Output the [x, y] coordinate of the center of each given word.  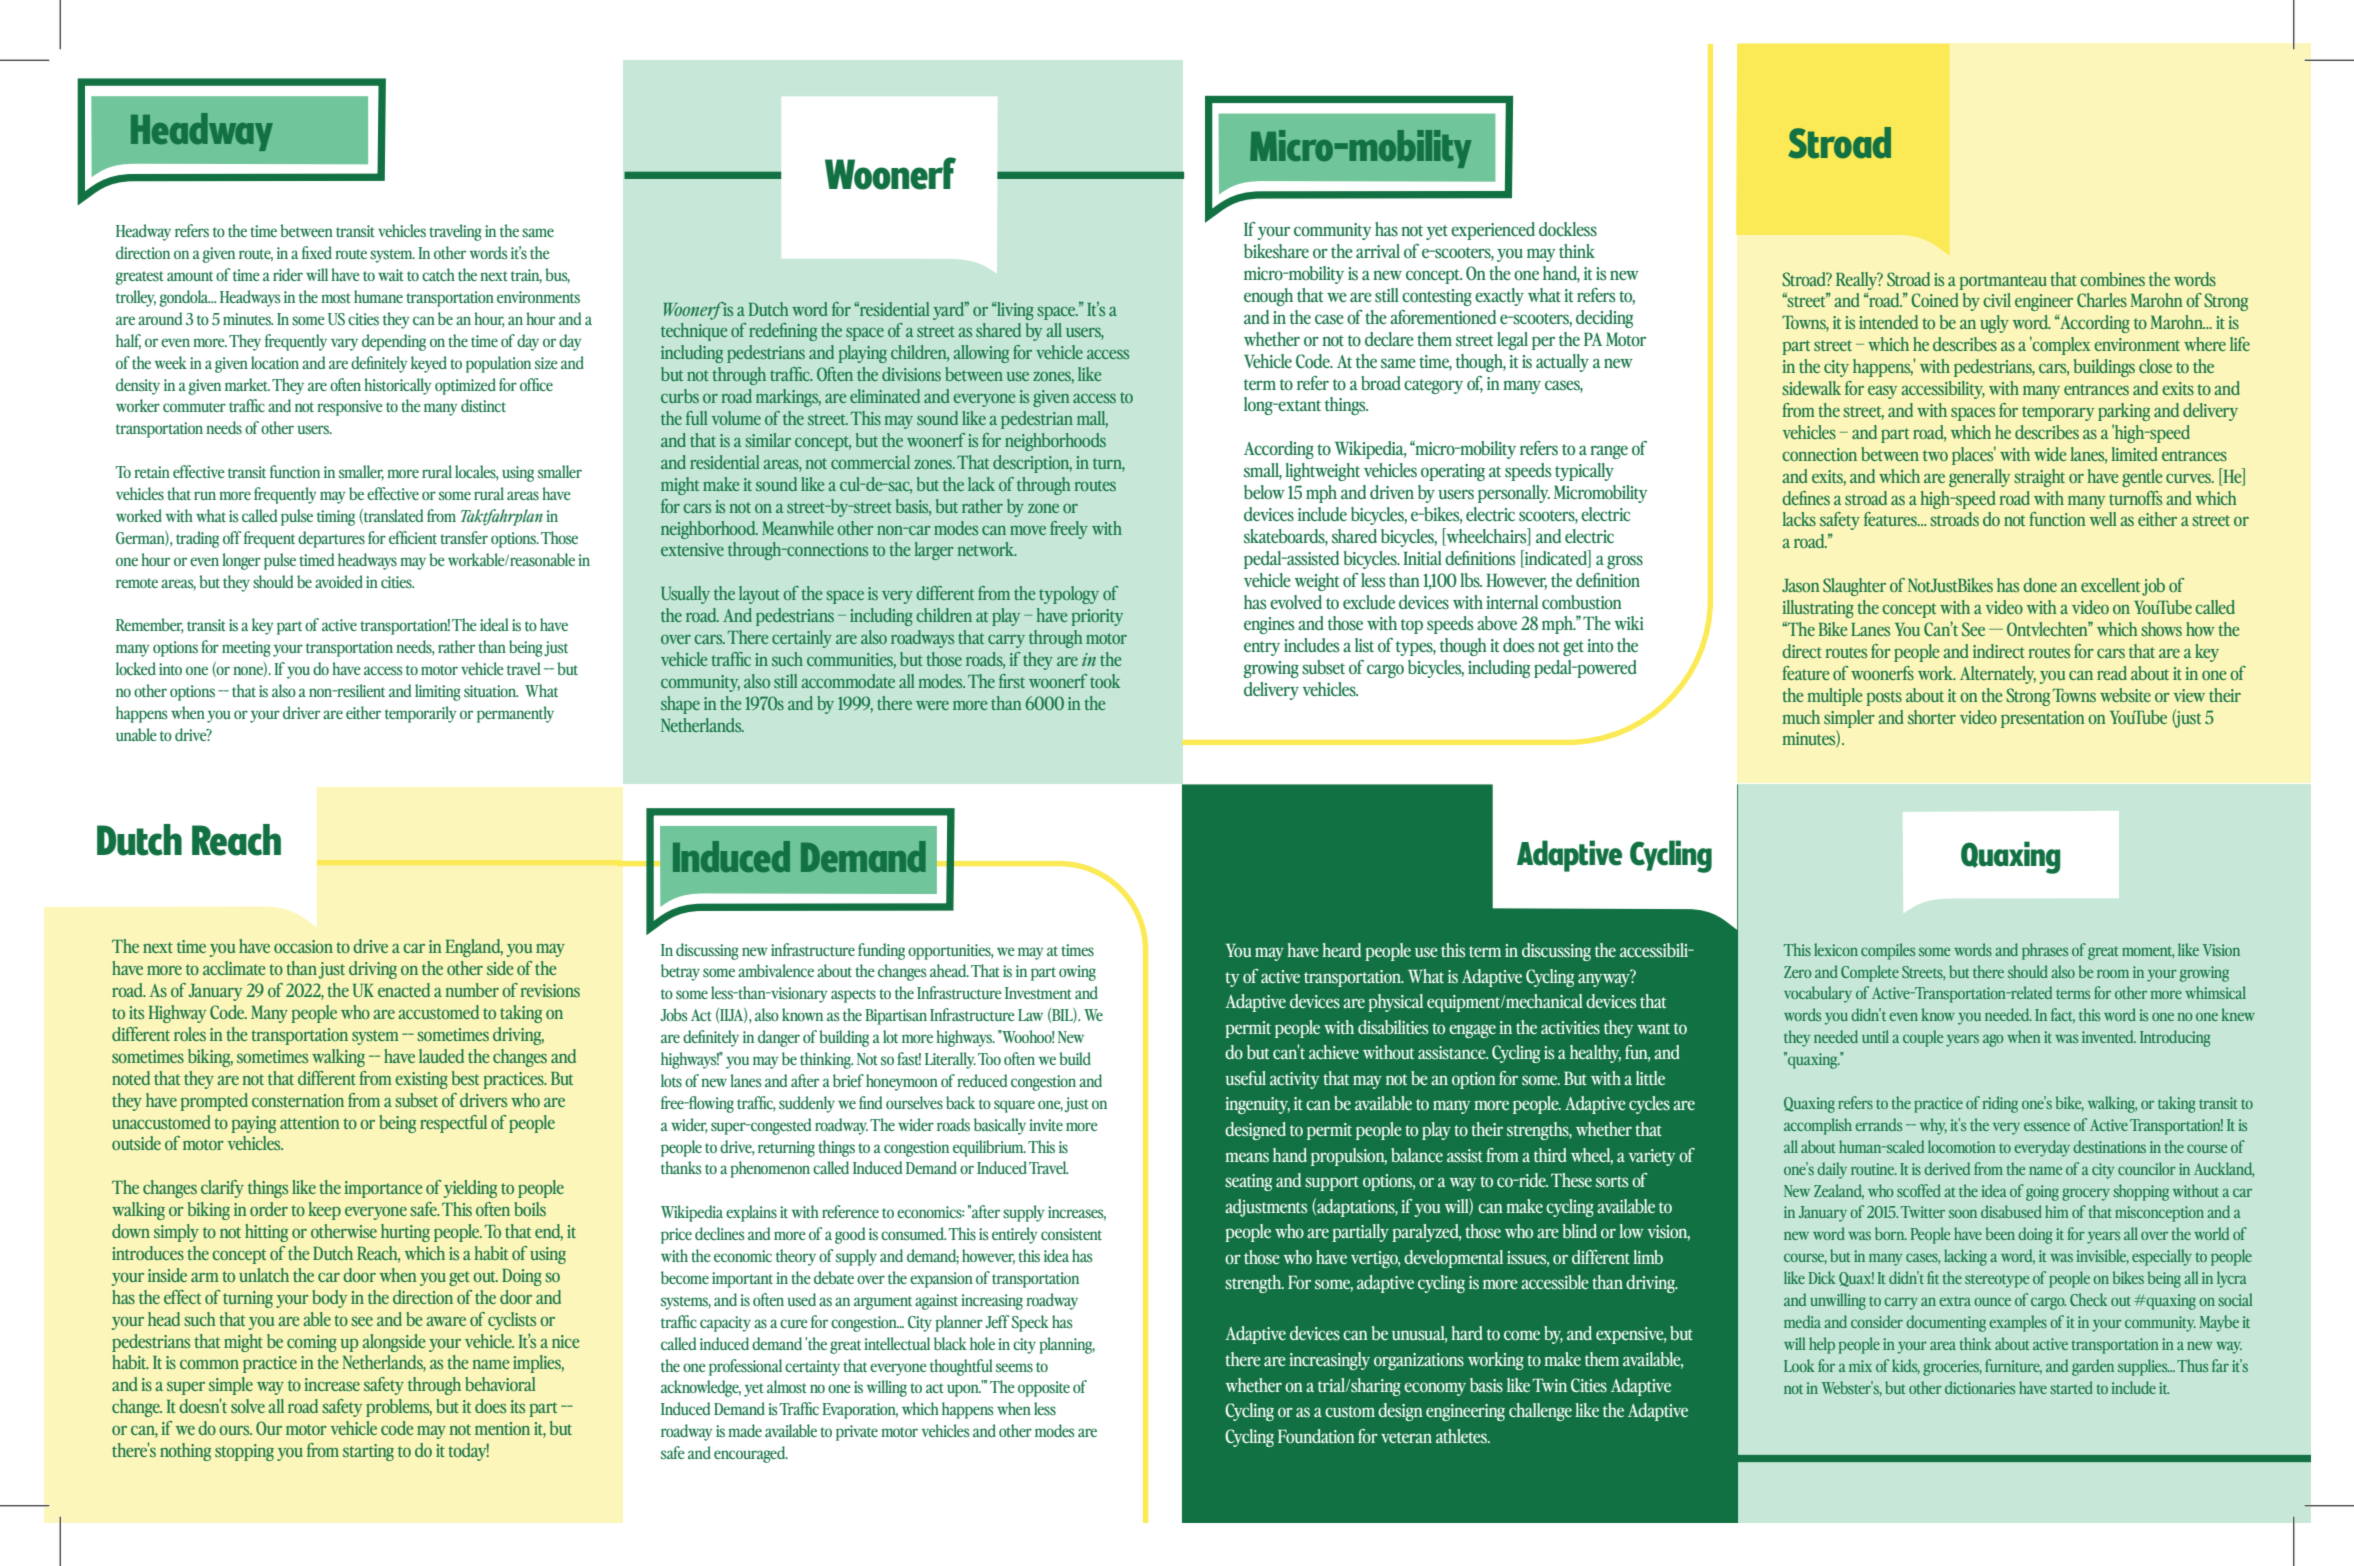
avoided [339, 581]
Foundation [1316, 1436]
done [2040, 585]
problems [399, 1408]
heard [1341, 950]
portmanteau [2003, 282]
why [1933, 1126]
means [1247, 1157]
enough [1268, 297]
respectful [453, 1124]
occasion [303, 946]
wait [391, 275]
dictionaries [1980, 1387]
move [1028, 530]
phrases [2045, 951]
